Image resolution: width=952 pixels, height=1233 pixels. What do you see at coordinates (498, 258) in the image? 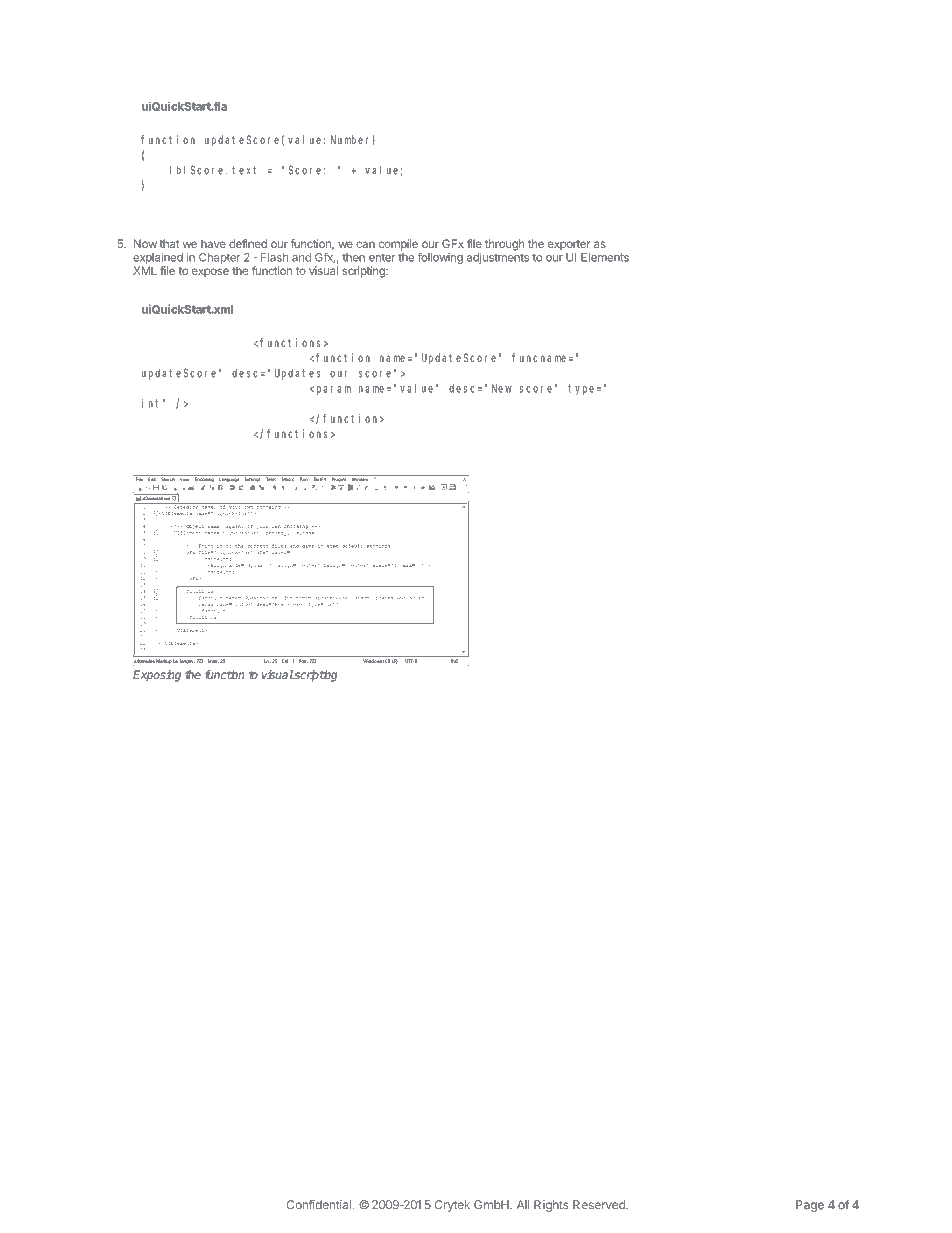
I see `adjustments` at bounding box center [498, 258].
